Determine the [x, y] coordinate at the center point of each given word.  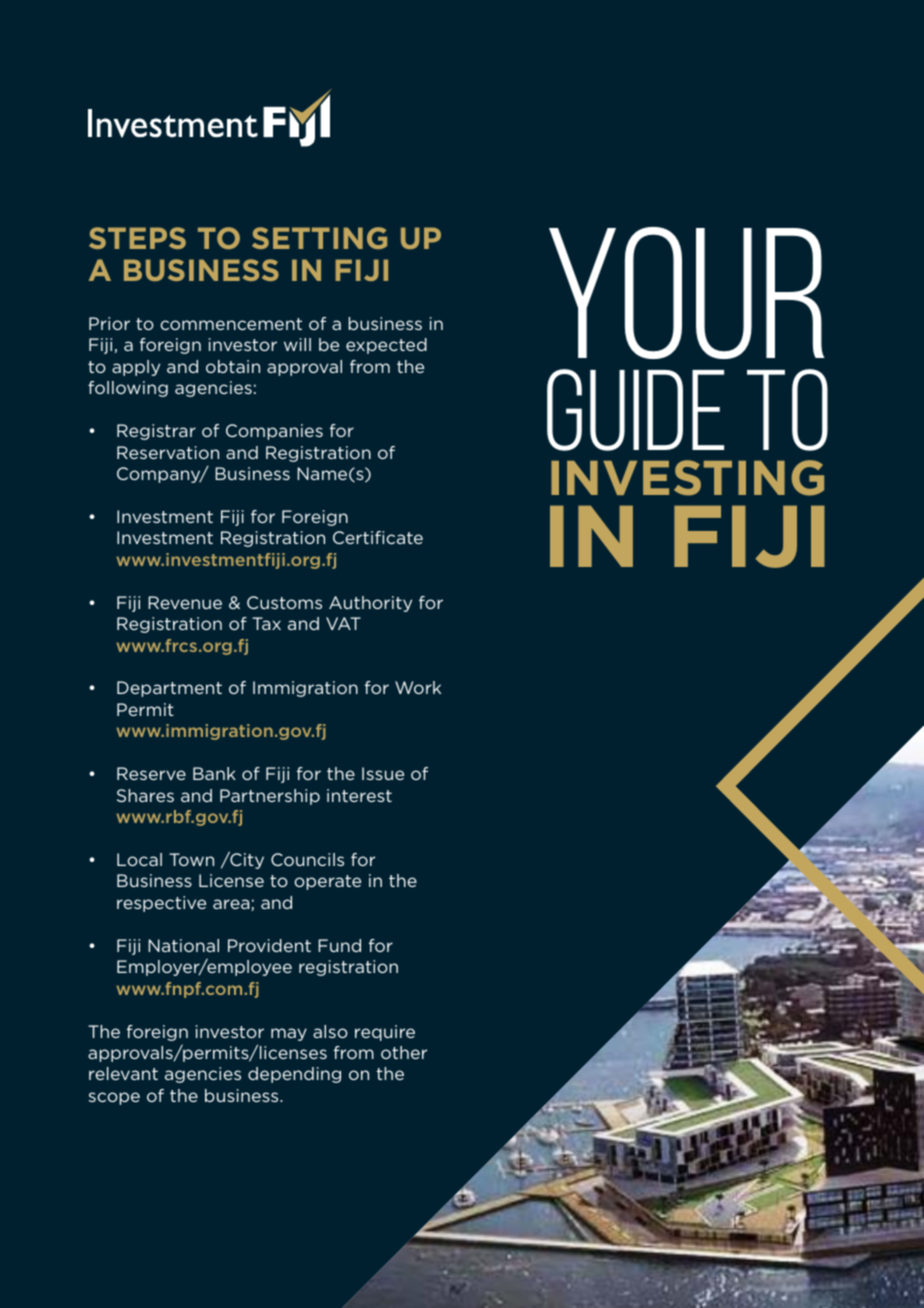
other [404, 1052]
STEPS [137, 238]
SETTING [319, 238]
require [385, 1033]
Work [418, 687]
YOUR [687, 293]
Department [169, 689]
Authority [370, 604]
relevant [123, 1073]
